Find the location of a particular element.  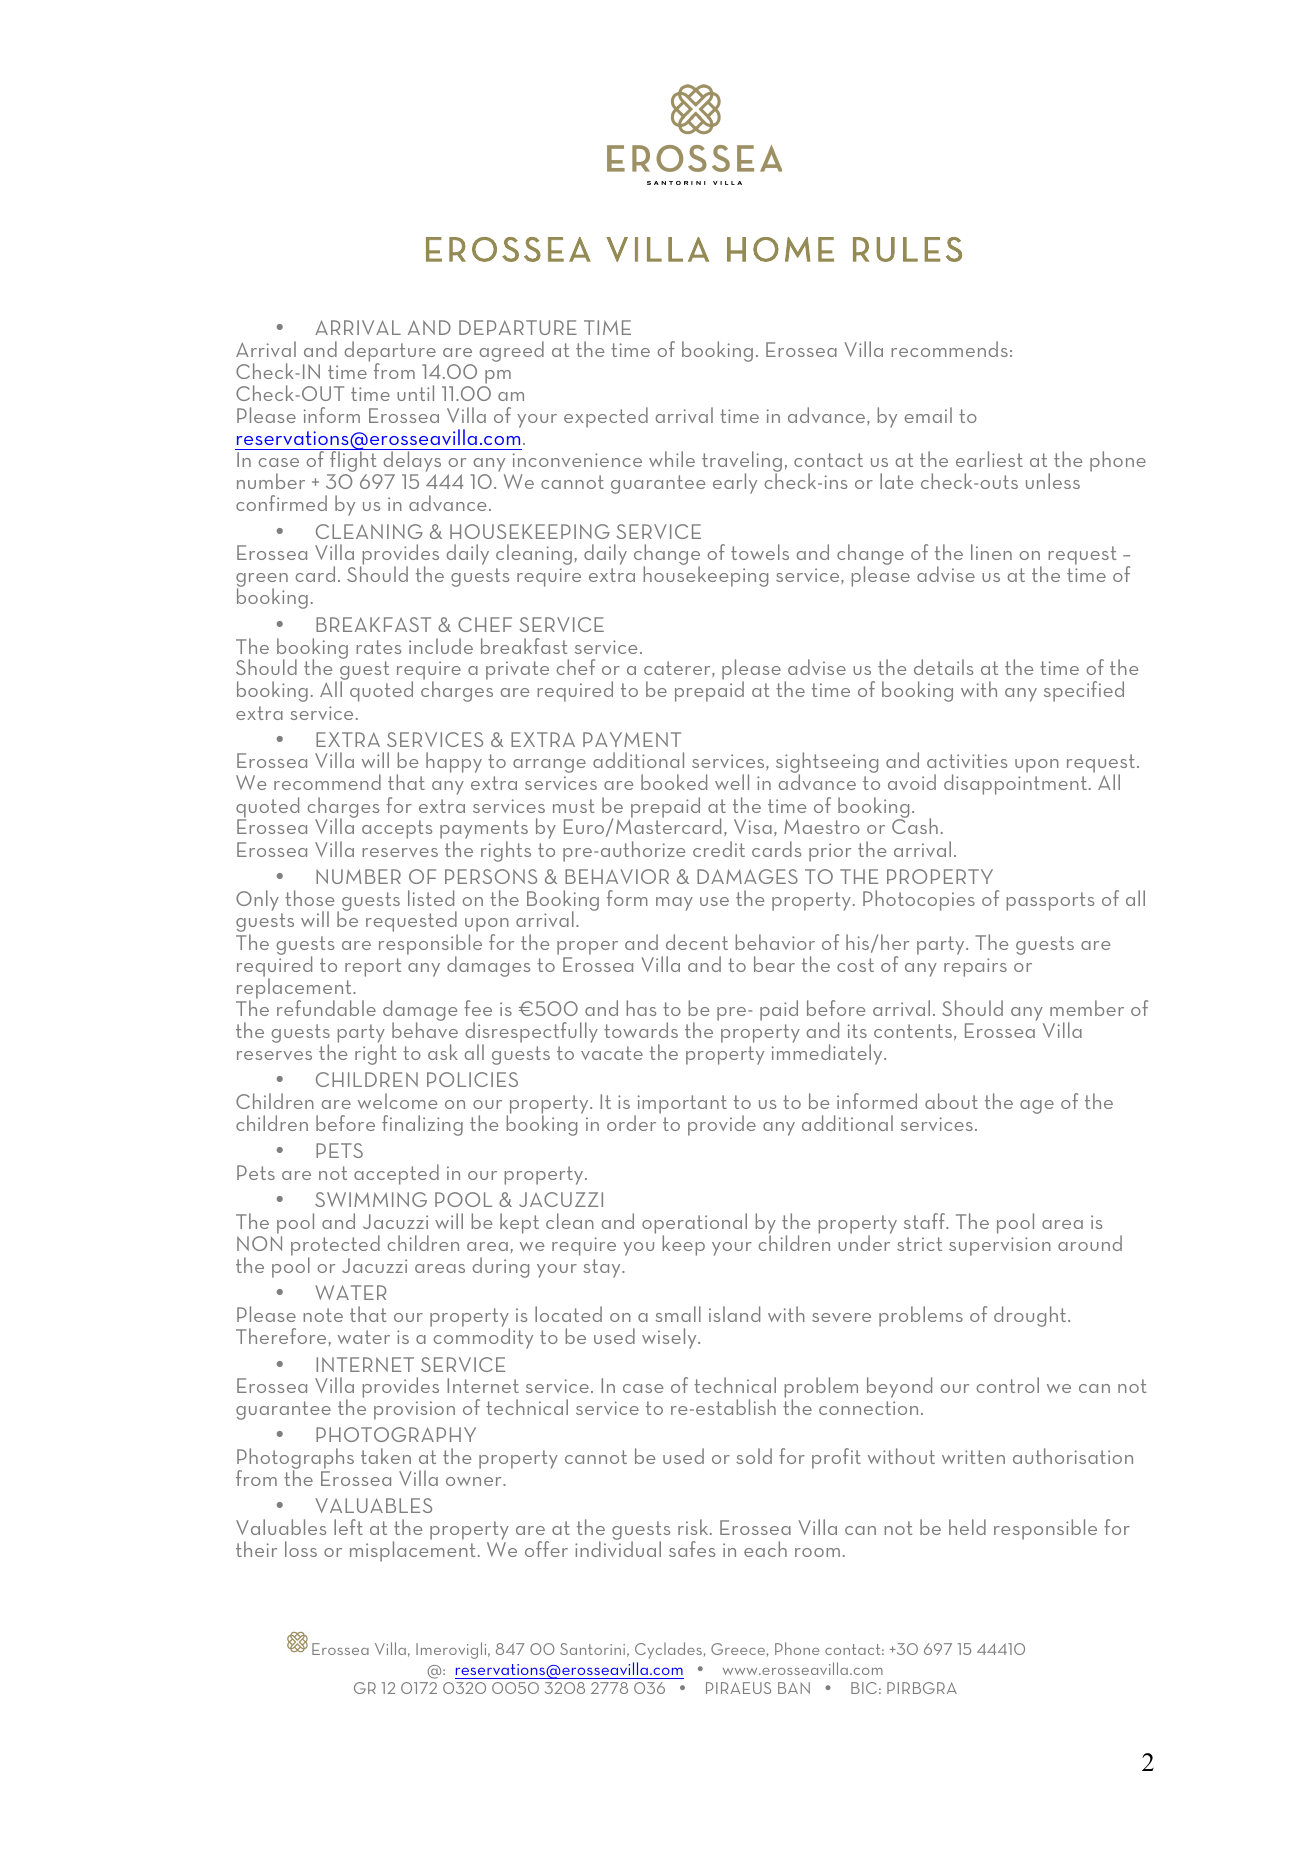

RULES is located at coordinates (907, 249).
